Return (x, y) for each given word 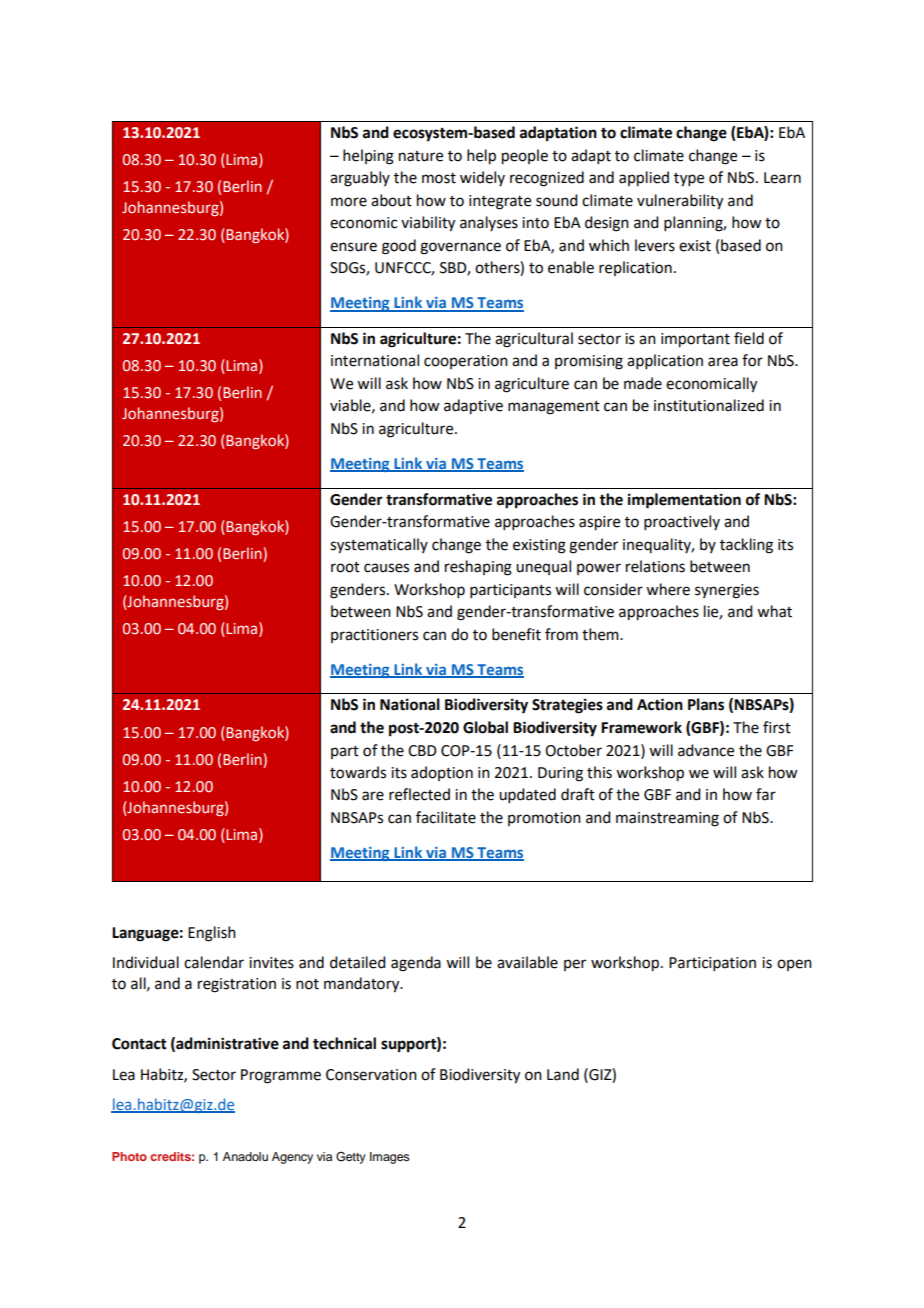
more (349, 202)
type (689, 180)
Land (563, 1074)
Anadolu (245, 1156)
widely (482, 178)
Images (390, 1158)
